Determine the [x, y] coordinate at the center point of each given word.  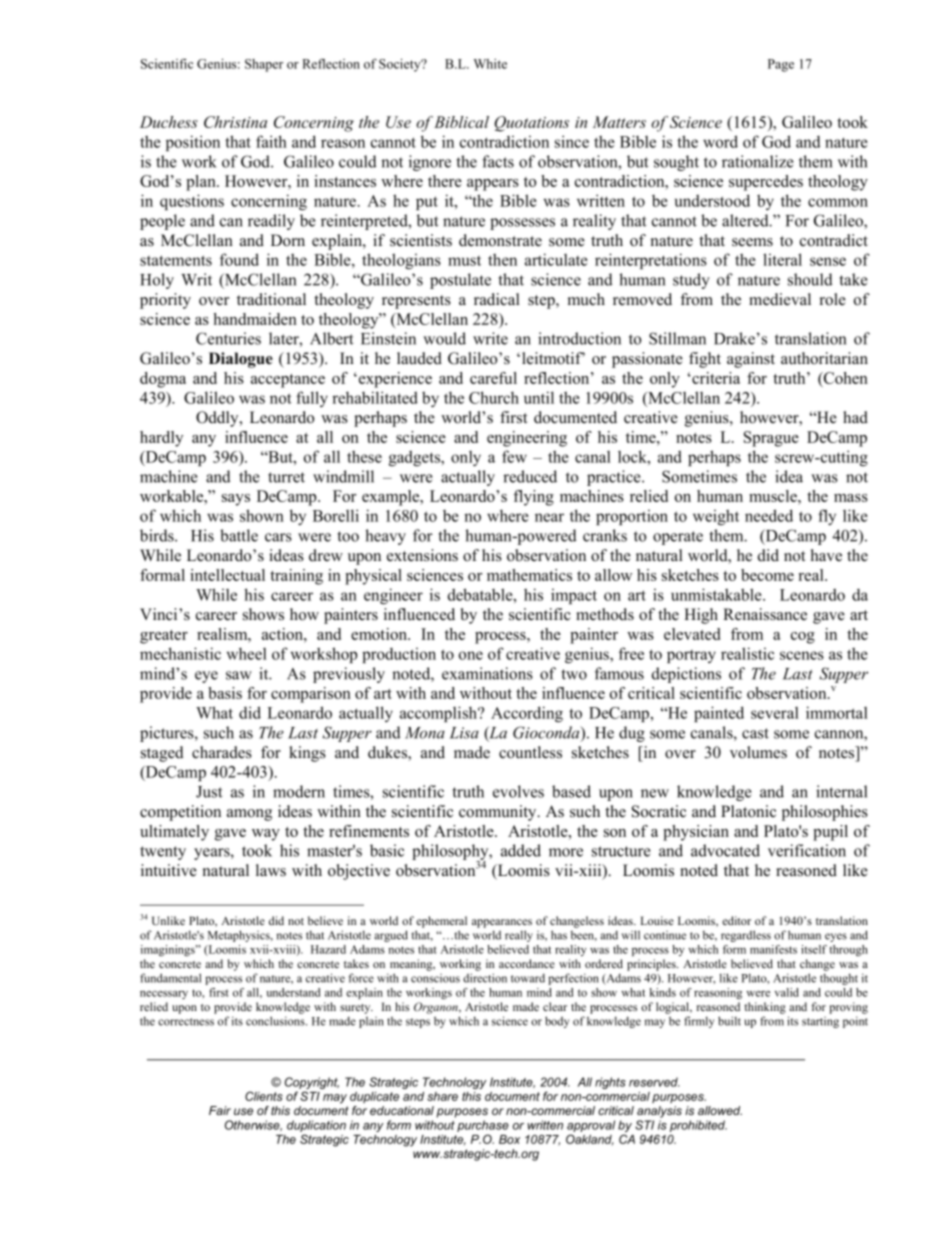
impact [574, 596]
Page [781, 65]
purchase [483, 1126]
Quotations [531, 124]
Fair [220, 1110]
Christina [235, 122]
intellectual [227, 575]
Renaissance [765, 614]
